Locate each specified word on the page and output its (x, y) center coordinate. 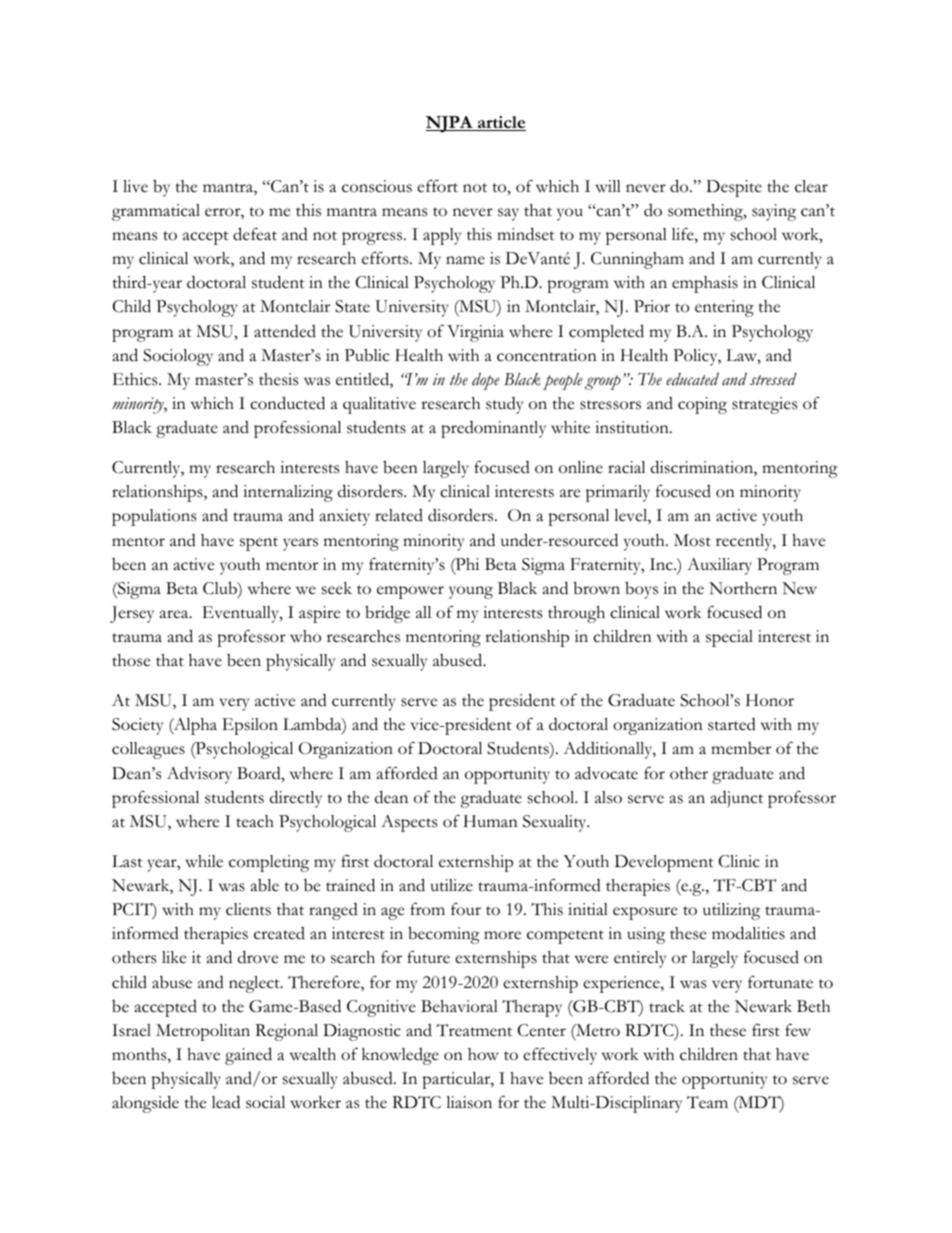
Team (707, 1102)
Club (221, 589)
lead (226, 1102)
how (483, 1054)
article (501, 123)
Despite (734, 188)
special (729, 638)
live (135, 186)
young (471, 592)
